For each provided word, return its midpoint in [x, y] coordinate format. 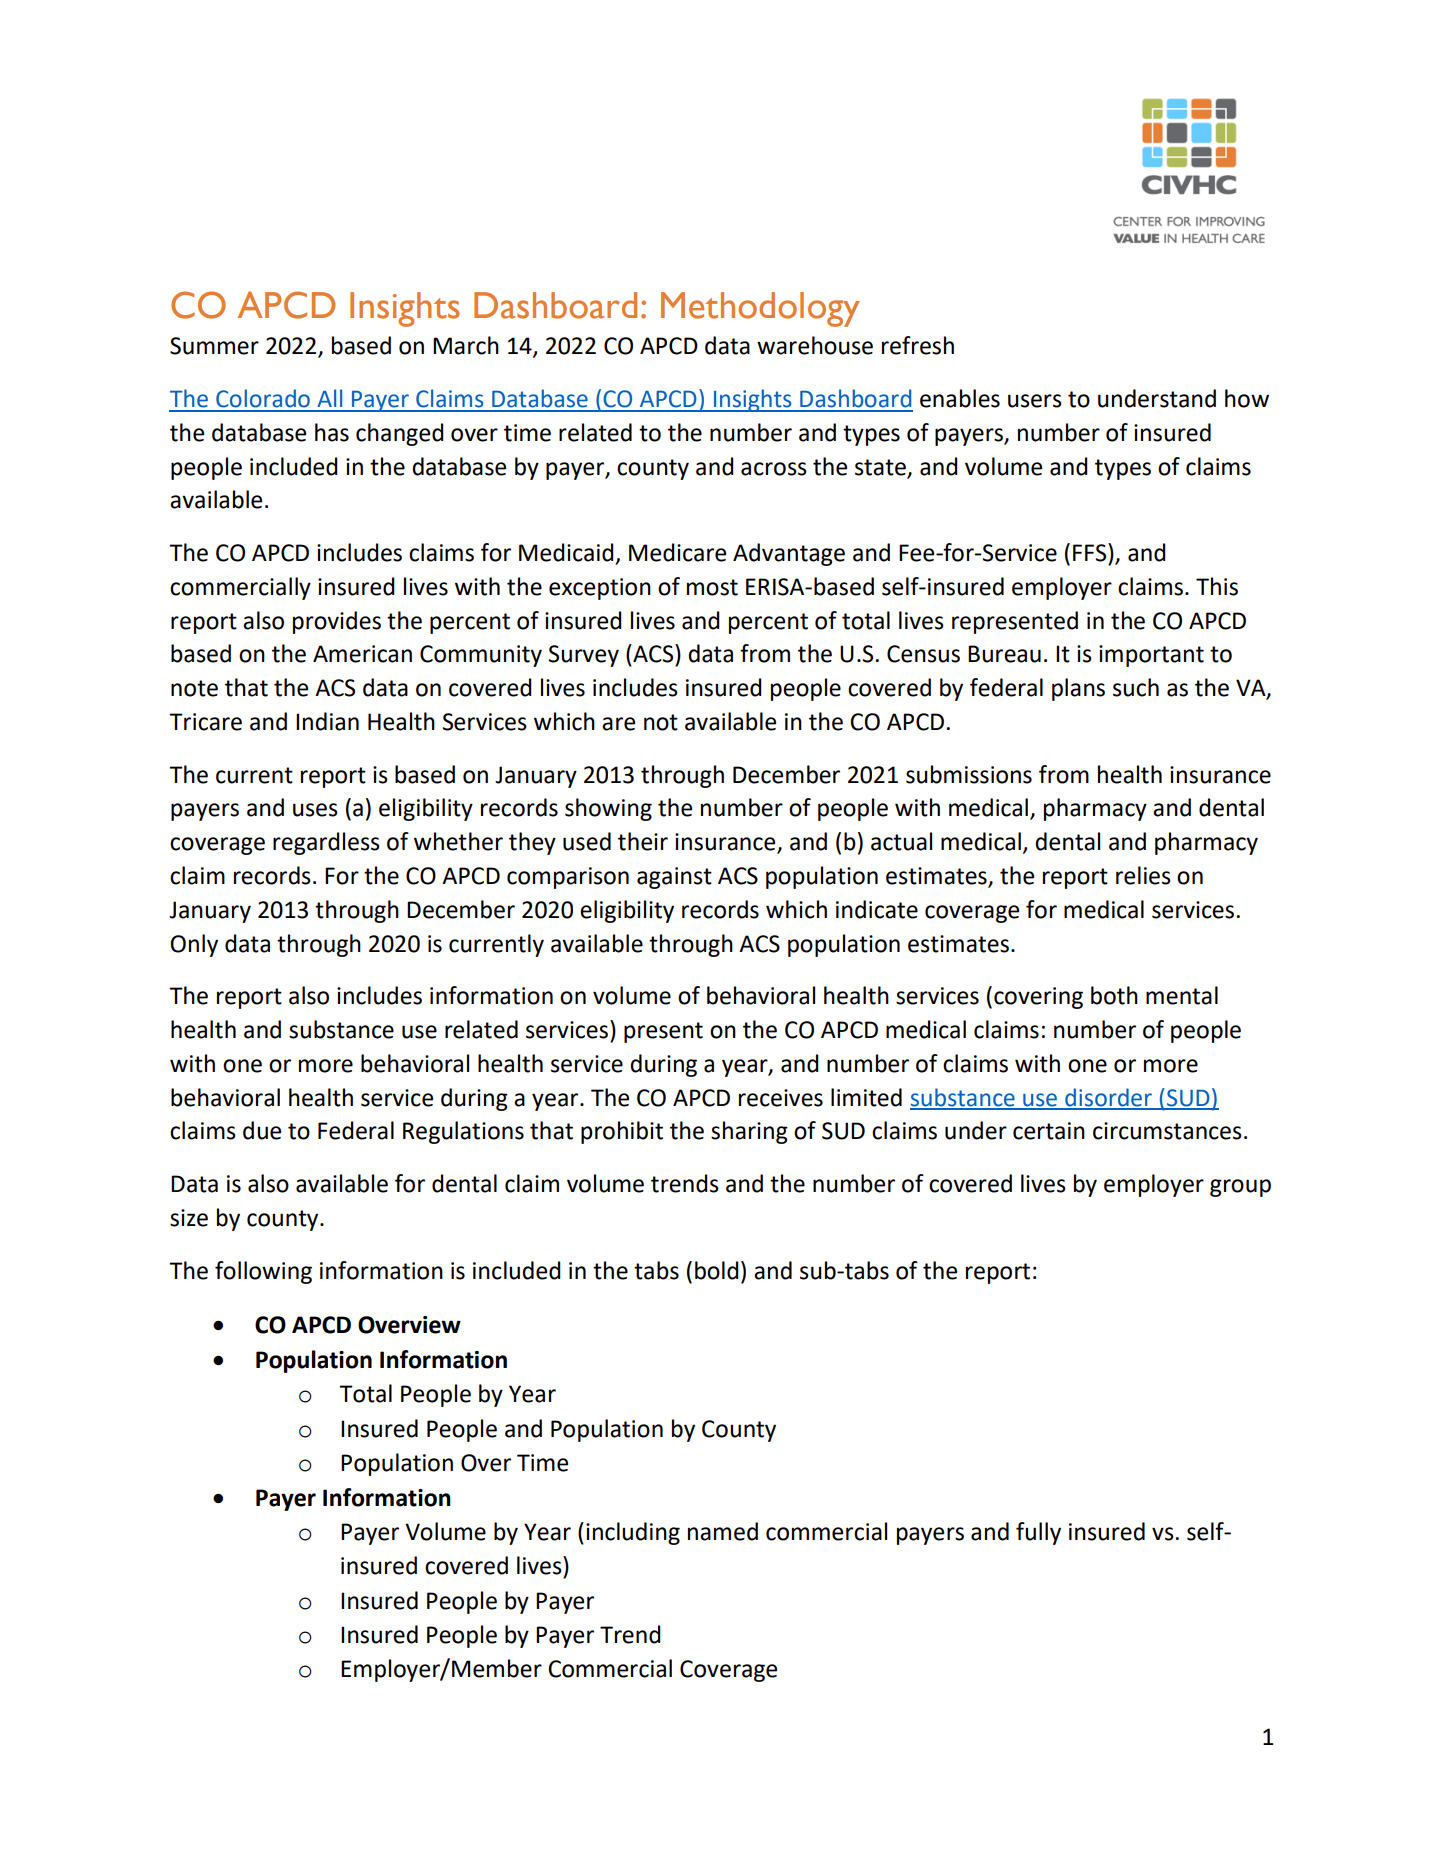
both [1114, 995]
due [262, 1130]
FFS [1091, 552]
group [1240, 1188]
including [633, 1533]
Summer [214, 346]
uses [315, 810]
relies [1143, 875]
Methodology [760, 309]
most [712, 587]
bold [717, 1270]
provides [337, 622]
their [643, 841]
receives [781, 1098]
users [1035, 401]
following [263, 1272]
